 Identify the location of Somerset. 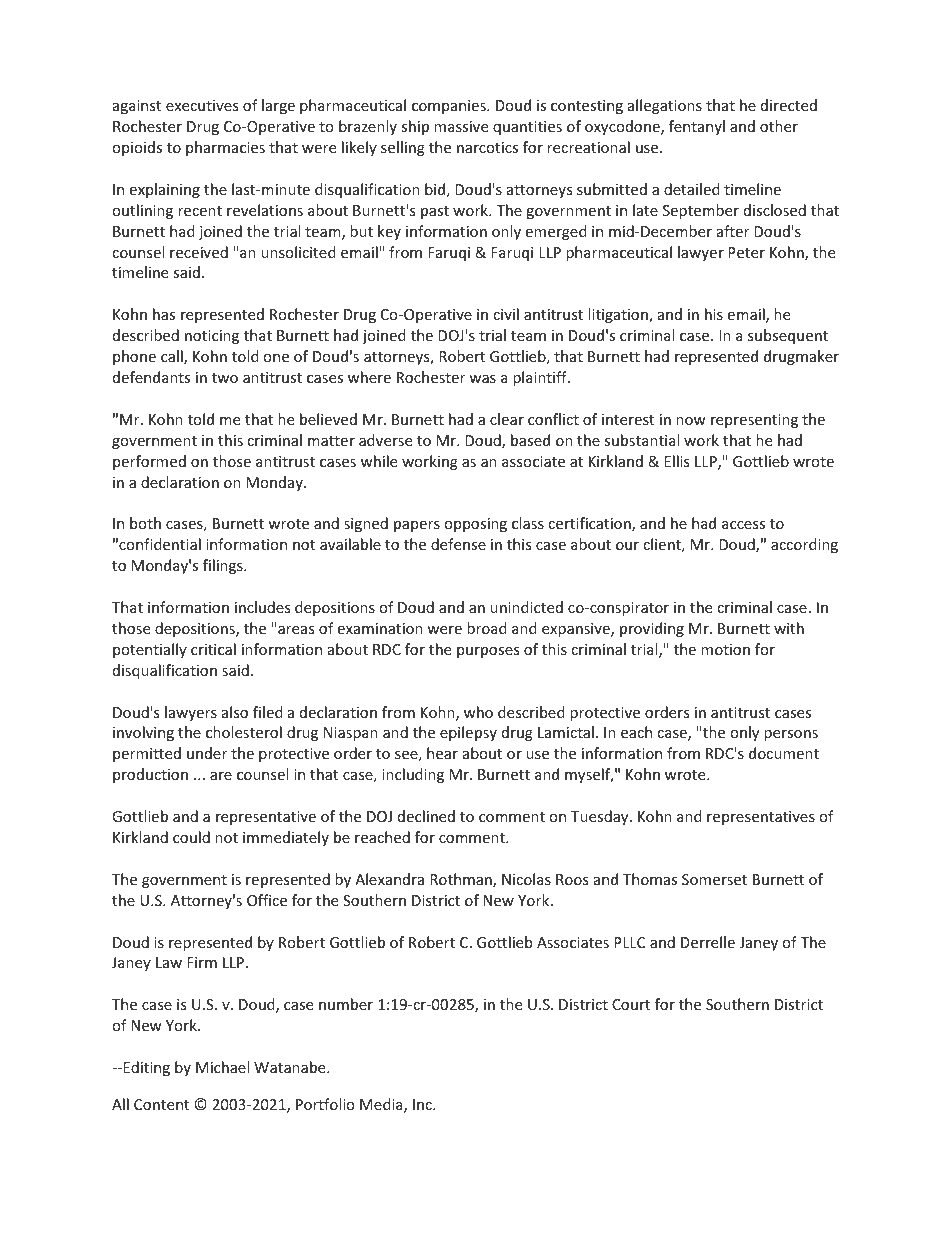
(714, 879).
